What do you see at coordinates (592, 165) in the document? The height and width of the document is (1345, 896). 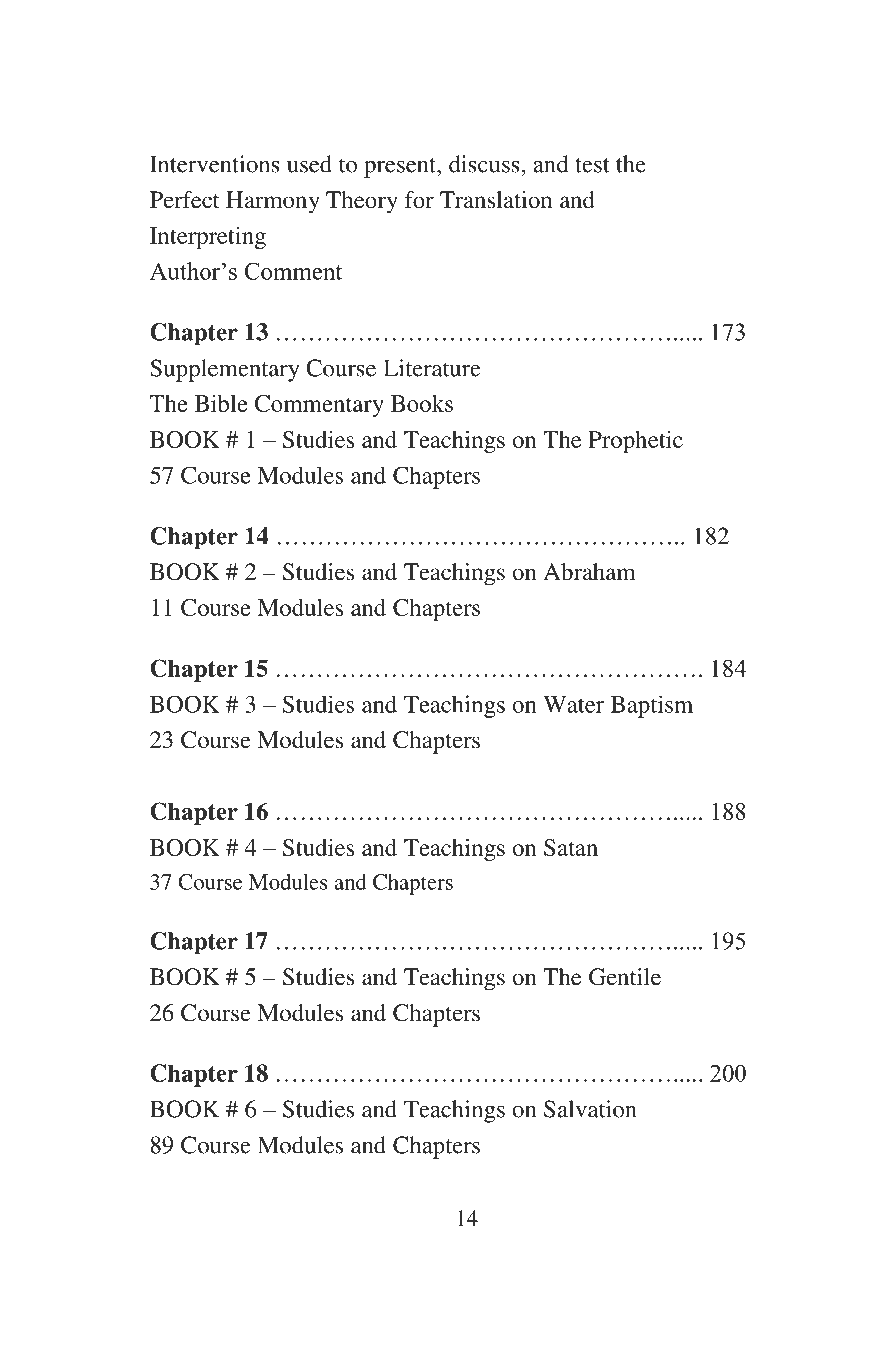 I see `test` at bounding box center [592, 165].
